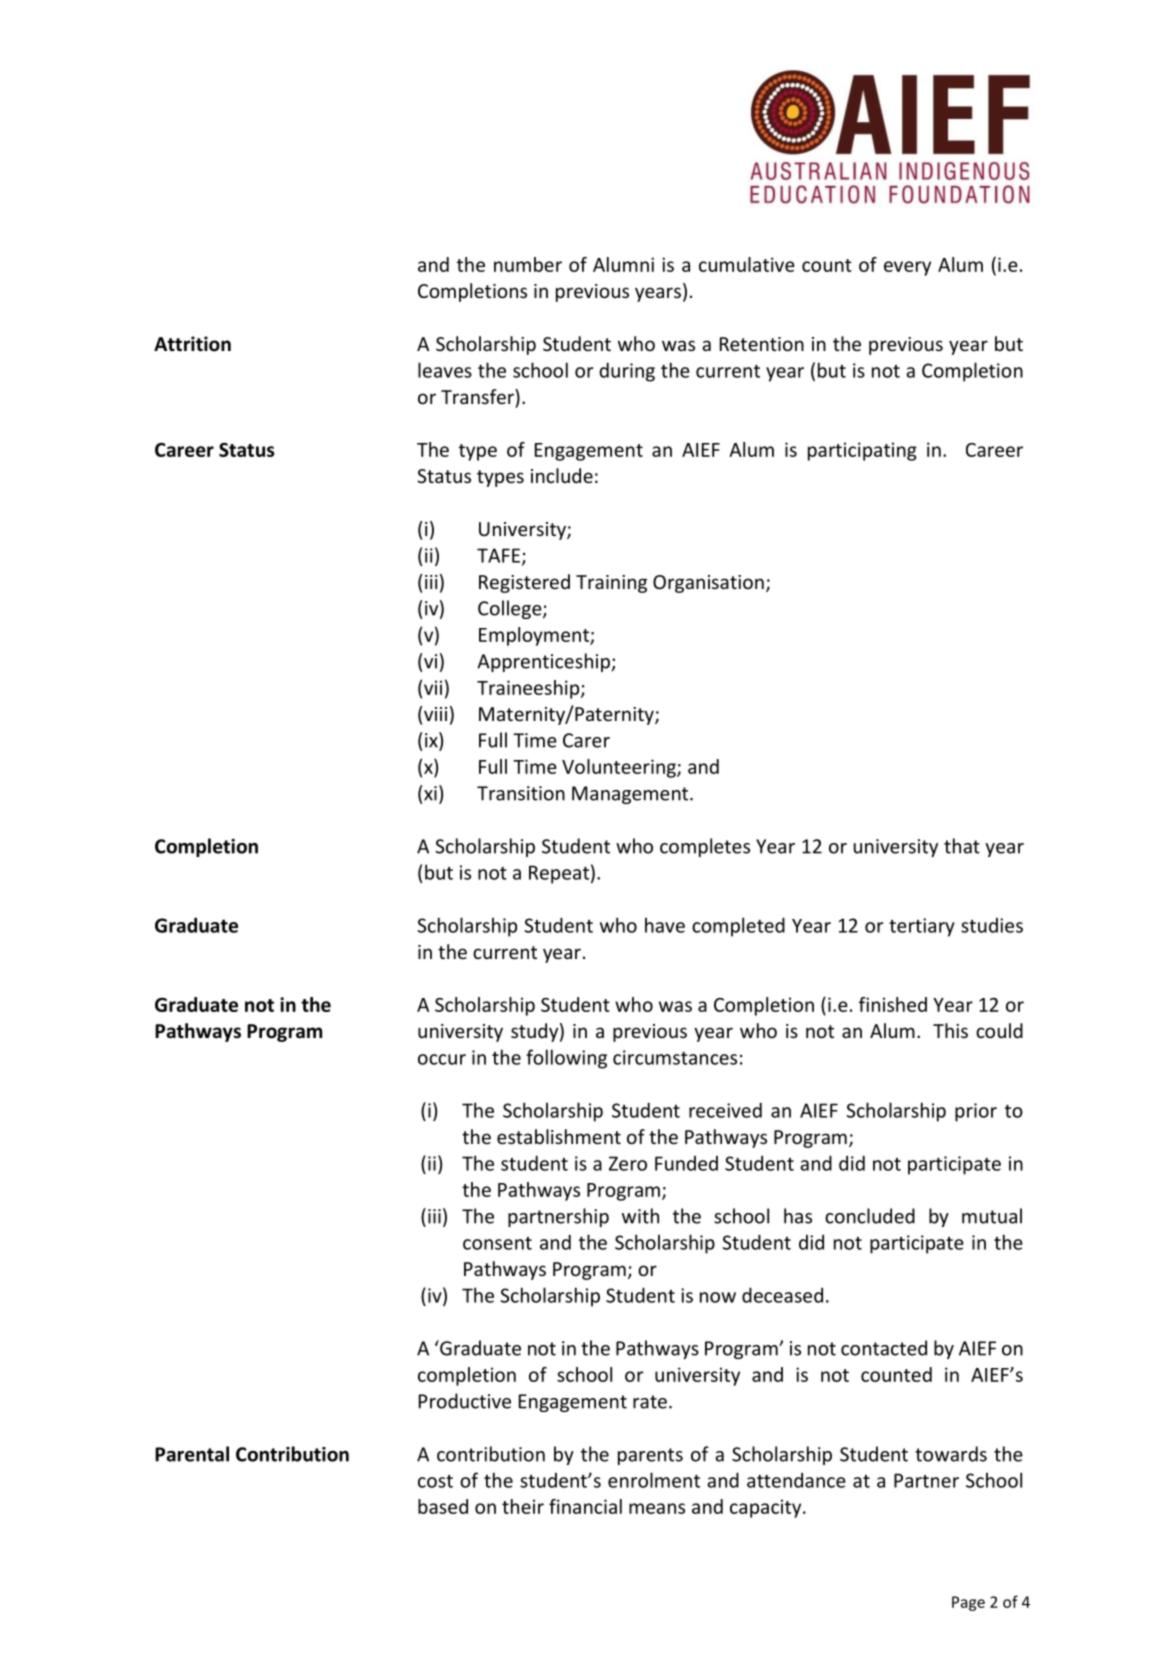 Image resolution: width=1172 pixels, height=1657 pixels. Describe the element at coordinates (907, 268) in the screenshot. I see `every` at that location.
